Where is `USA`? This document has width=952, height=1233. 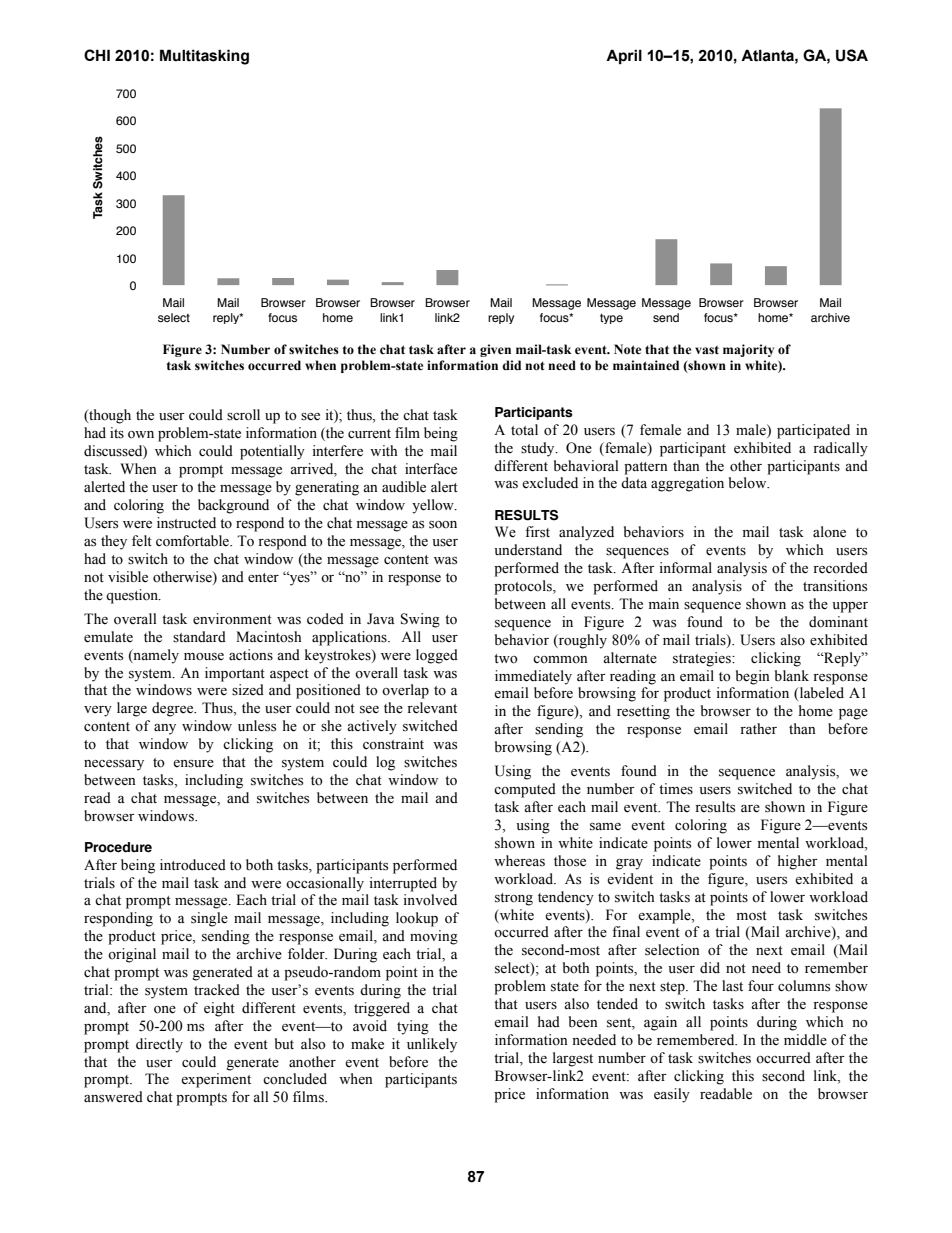 USA is located at coordinates (852, 55).
